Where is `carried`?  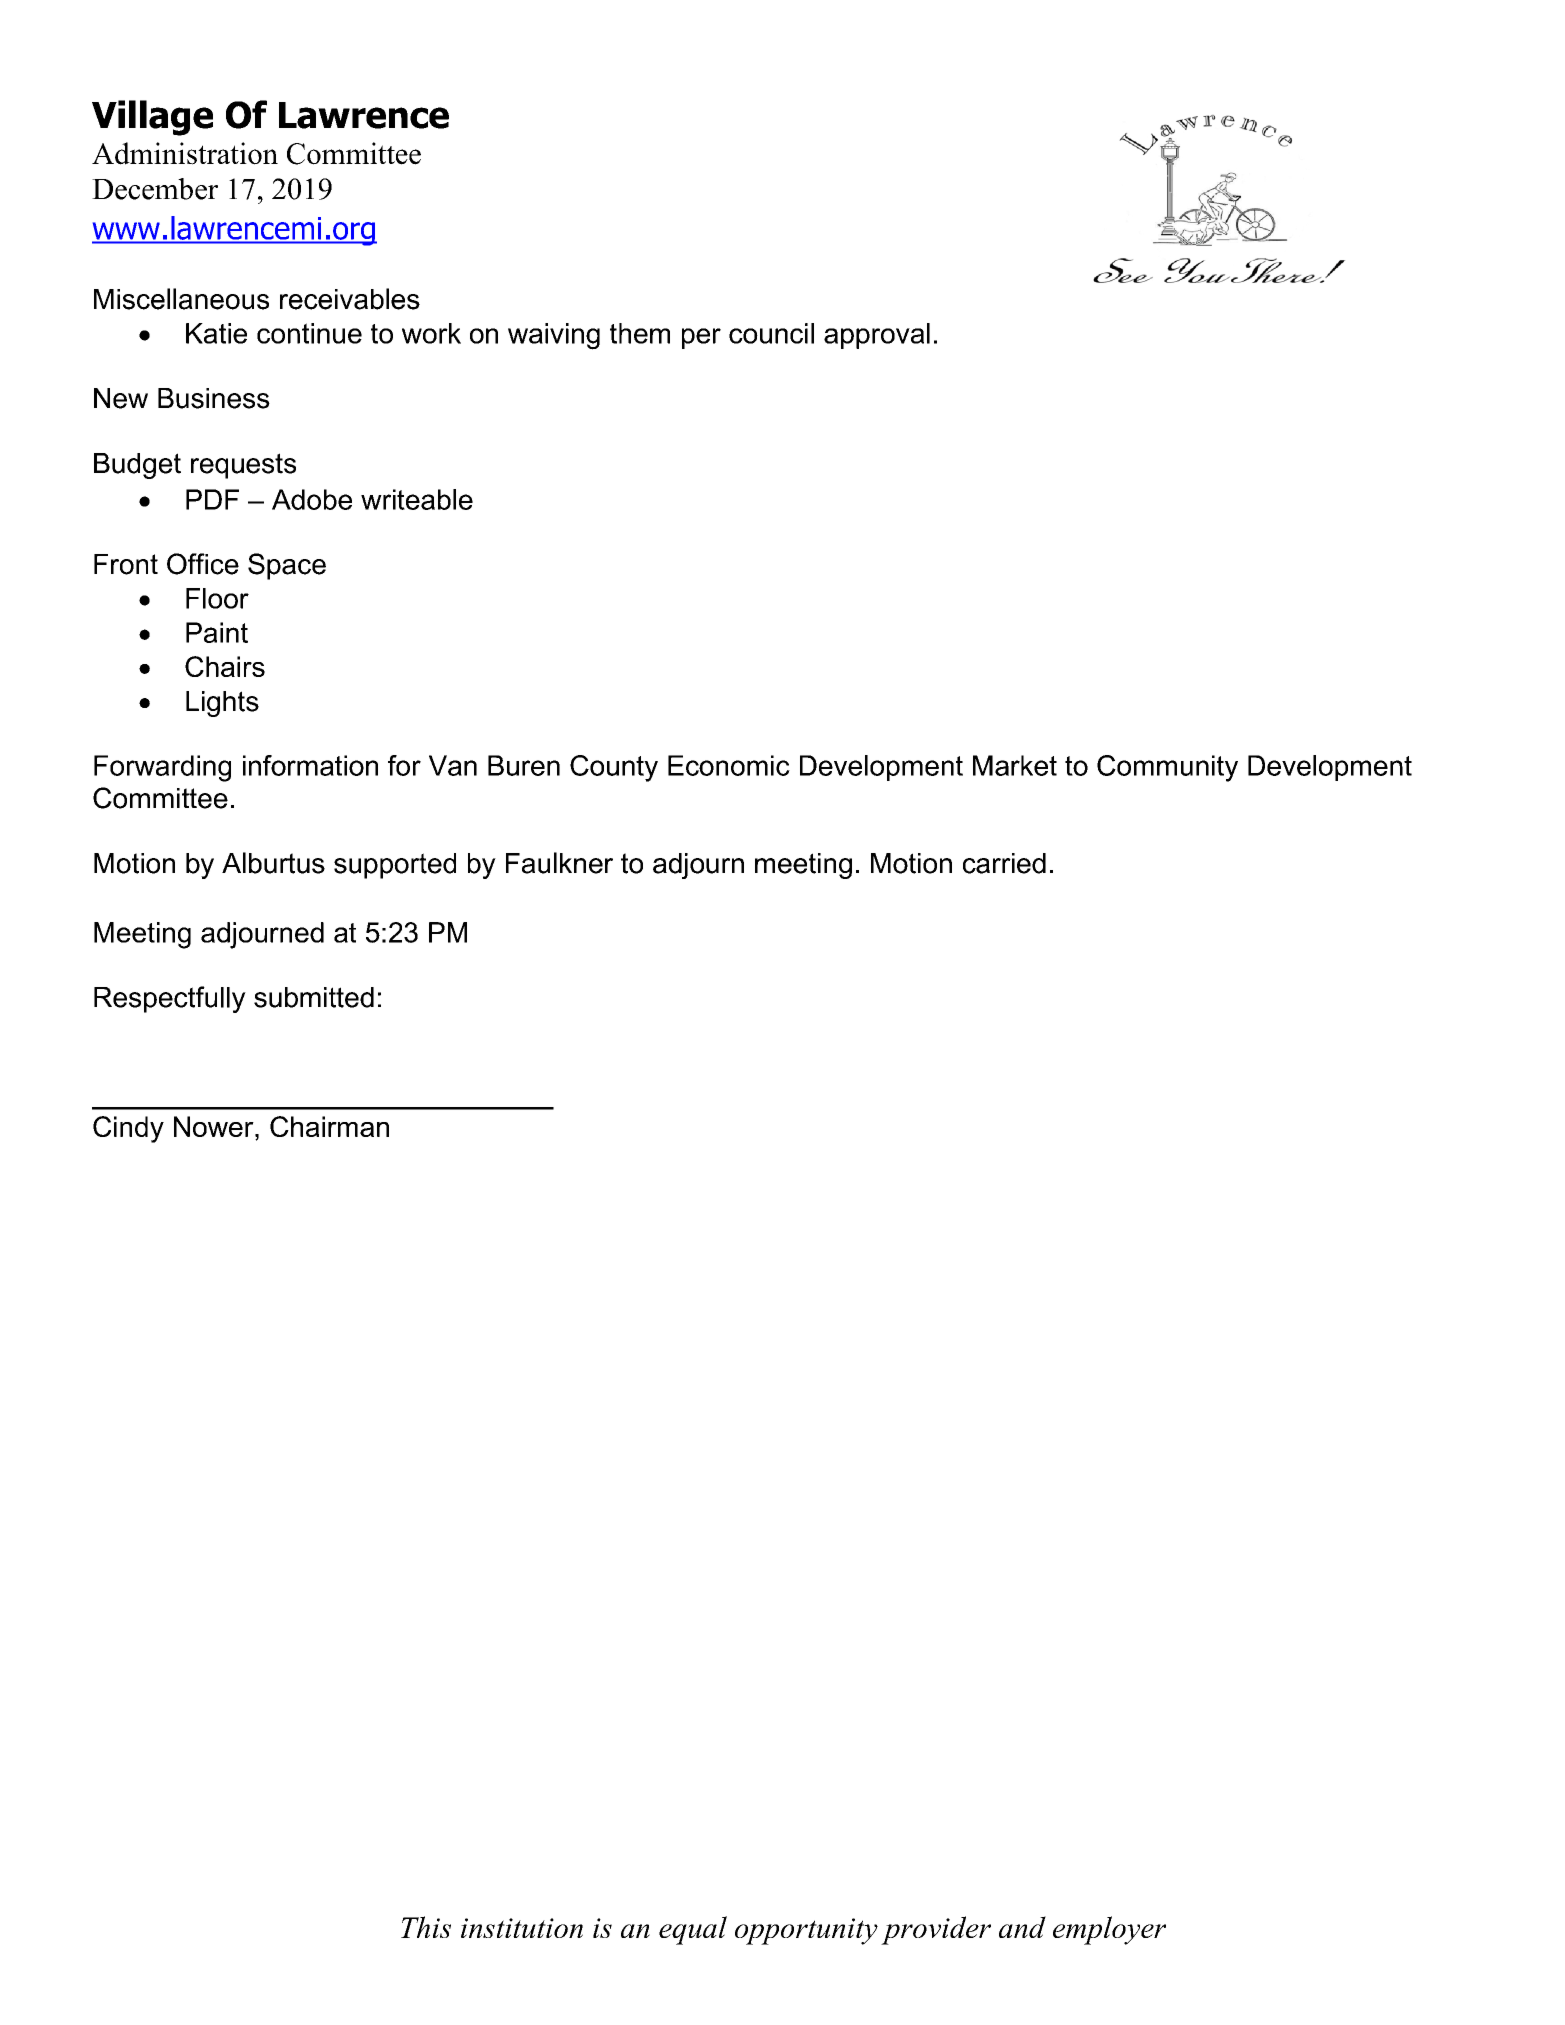
carried is located at coordinates (1004, 863).
